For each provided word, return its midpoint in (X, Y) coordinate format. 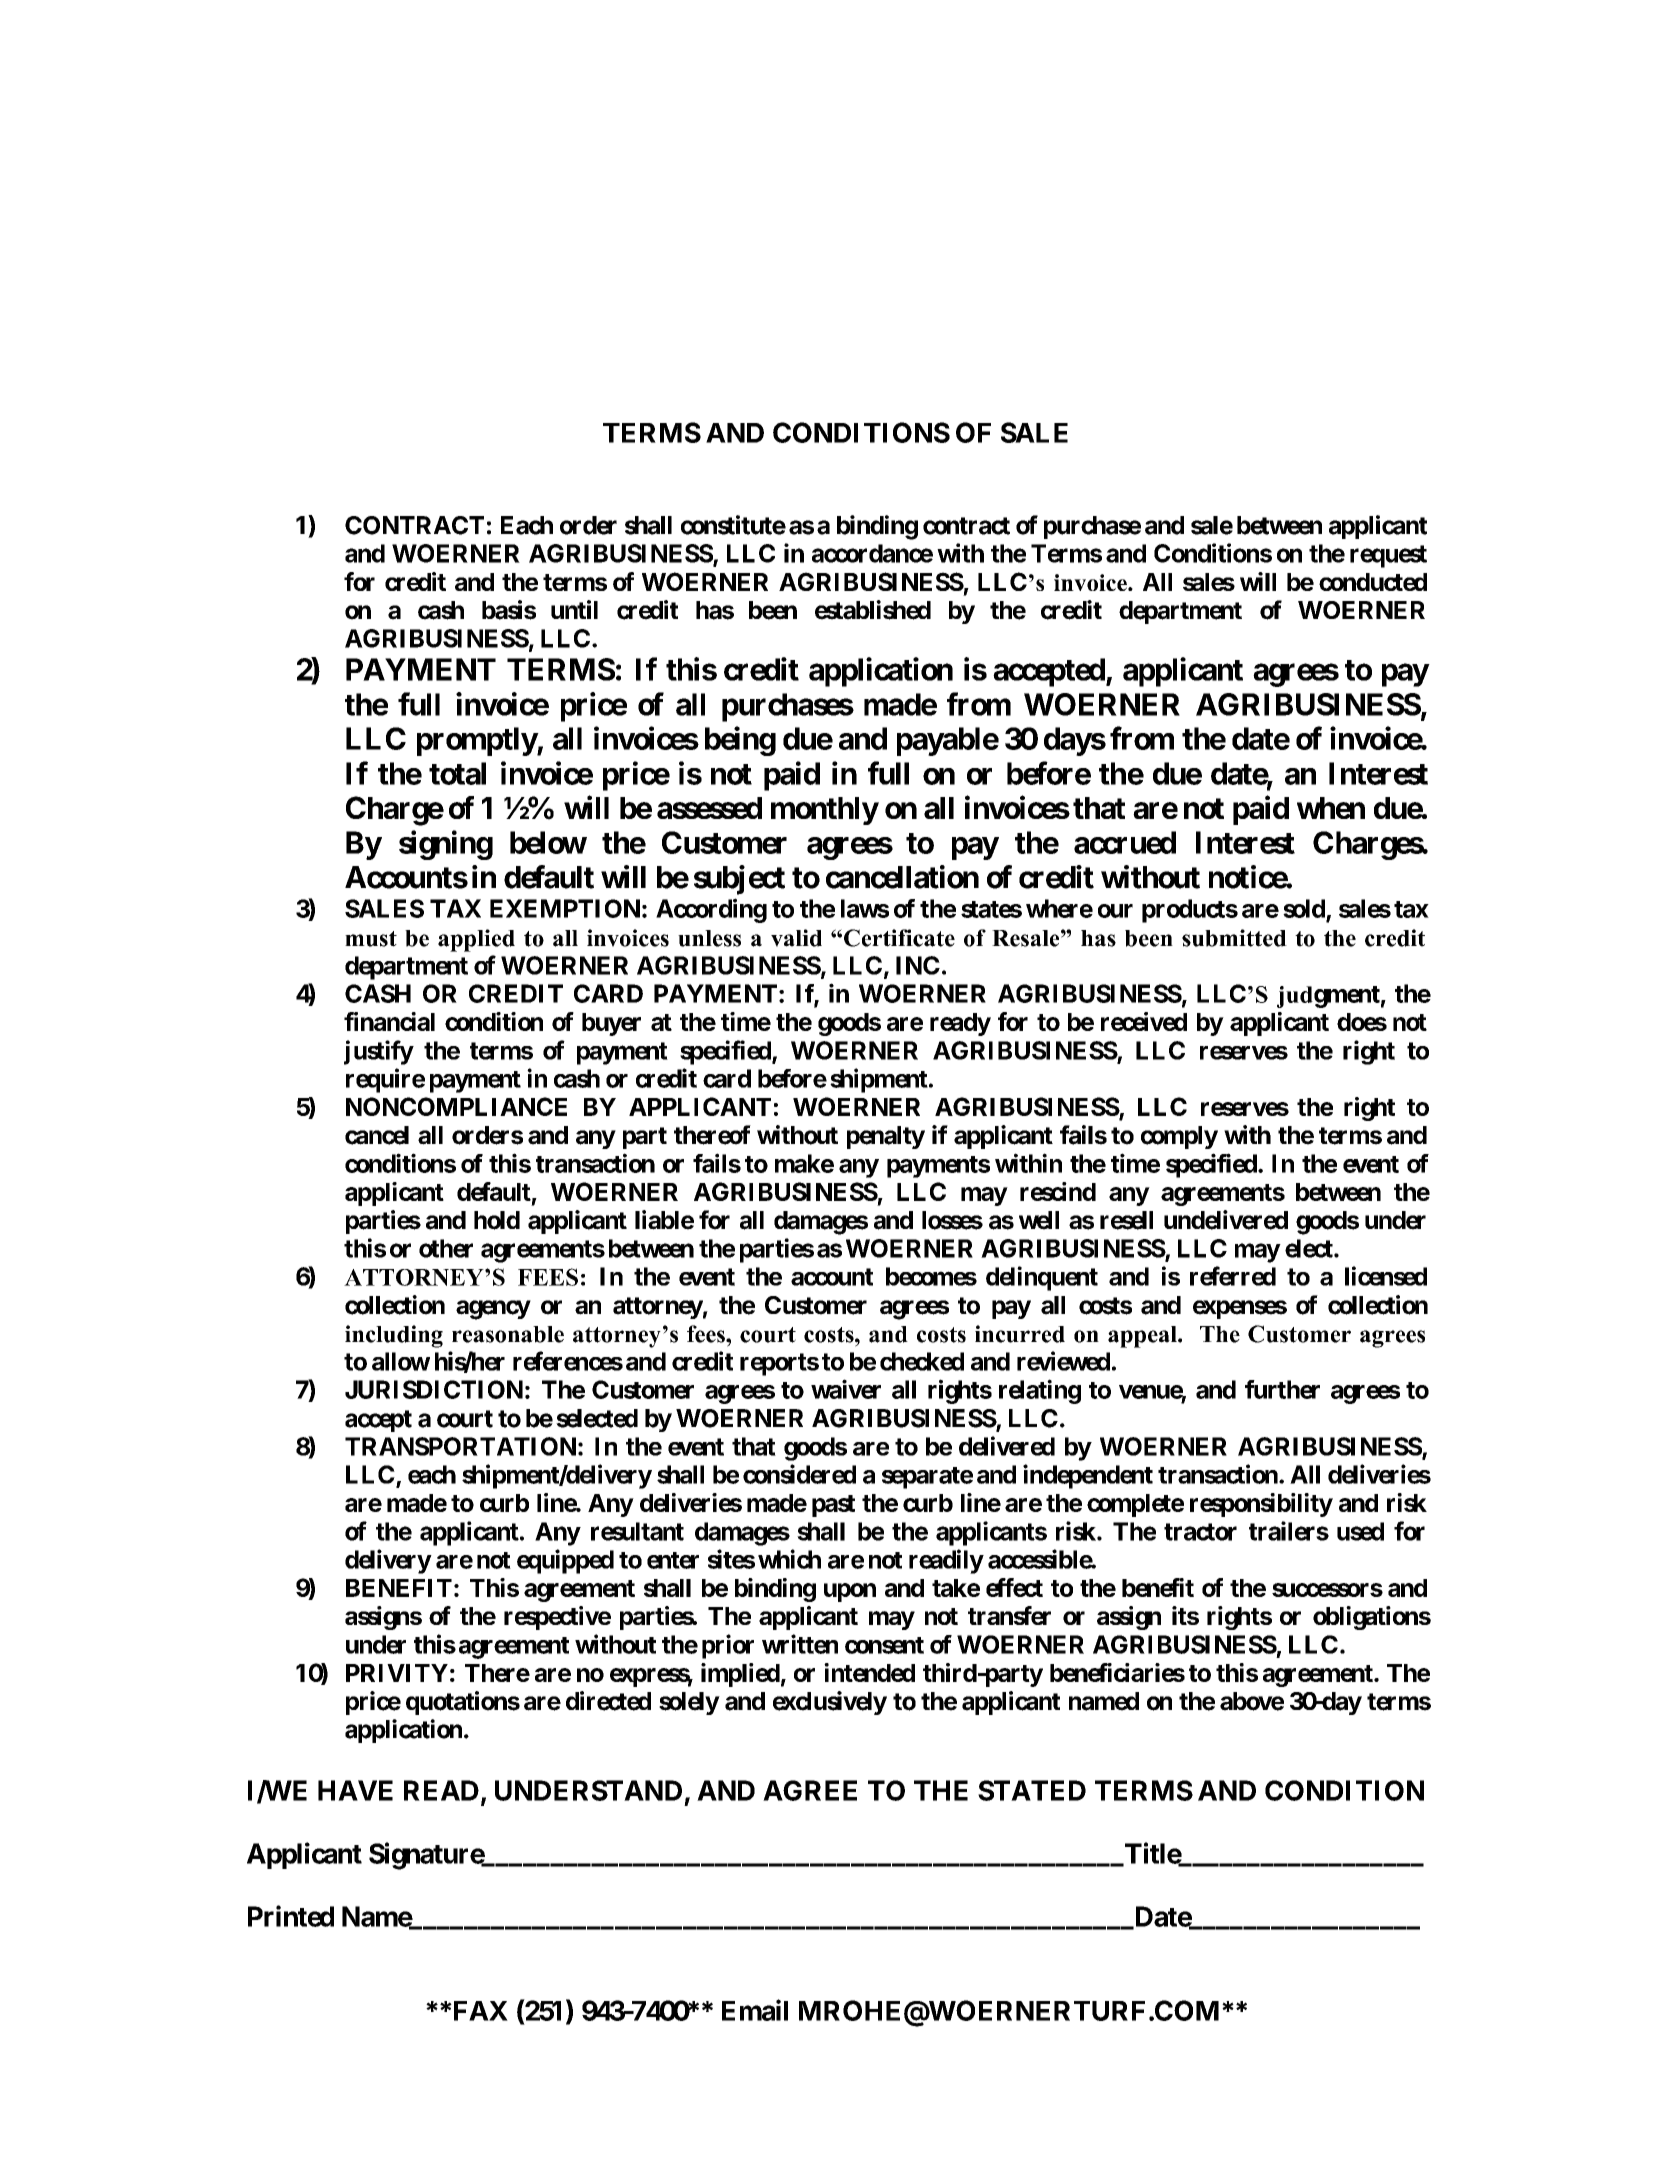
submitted (1234, 938)
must (371, 939)
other (446, 1248)
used (1360, 1531)
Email (755, 2010)
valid (796, 938)
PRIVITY (397, 1673)
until (574, 609)
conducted (1373, 582)
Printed (291, 1916)
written (800, 1644)
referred (1233, 1276)
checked (922, 1361)
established (873, 610)
